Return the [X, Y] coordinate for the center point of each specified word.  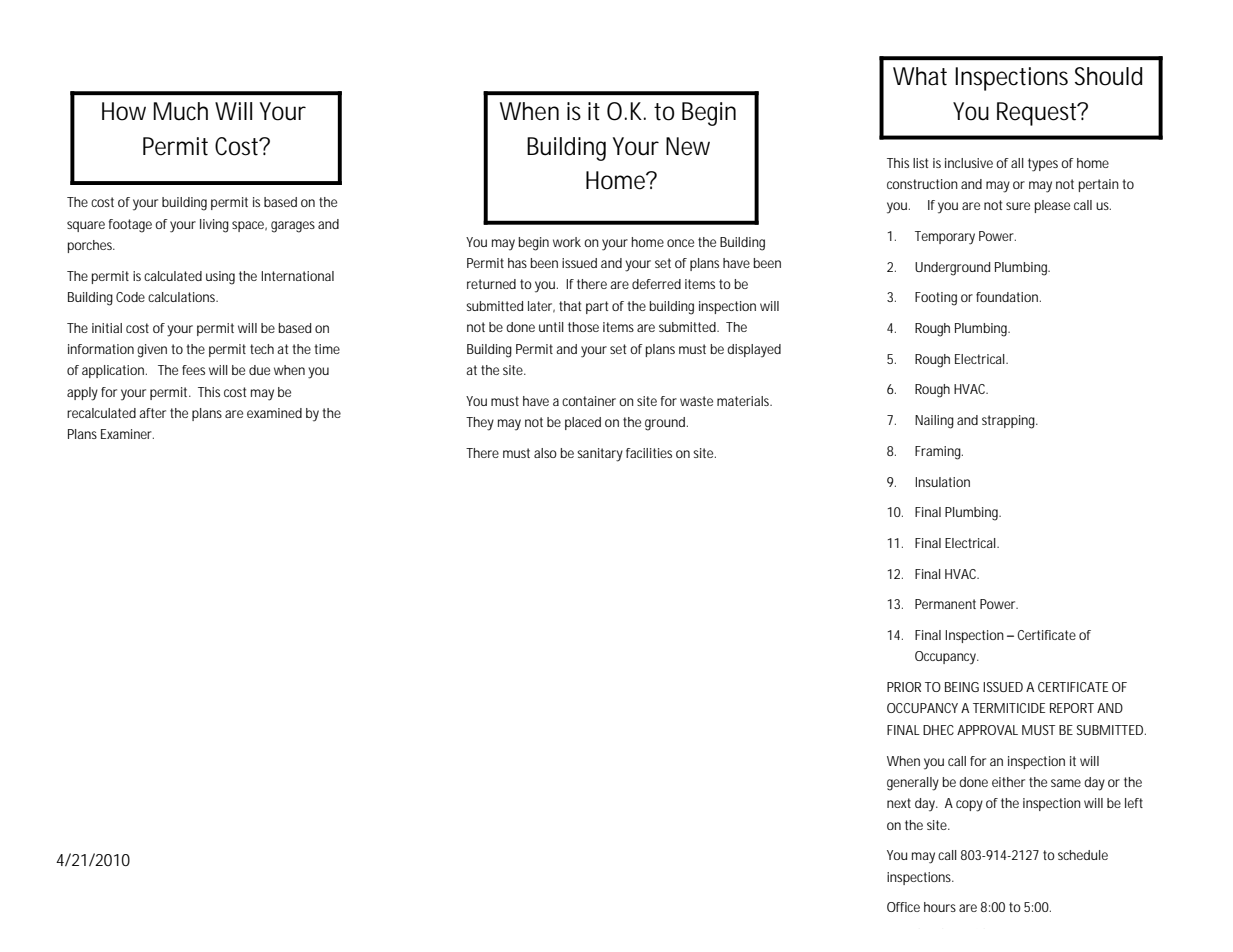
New [688, 146]
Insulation [942, 482]
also [545, 453]
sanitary [600, 455]
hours [940, 907]
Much [180, 111]
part [597, 307]
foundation [1008, 297]
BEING [962, 687]
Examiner [127, 434]
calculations [183, 297]
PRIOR [904, 687]
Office [903, 907]
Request [1039, 114]
